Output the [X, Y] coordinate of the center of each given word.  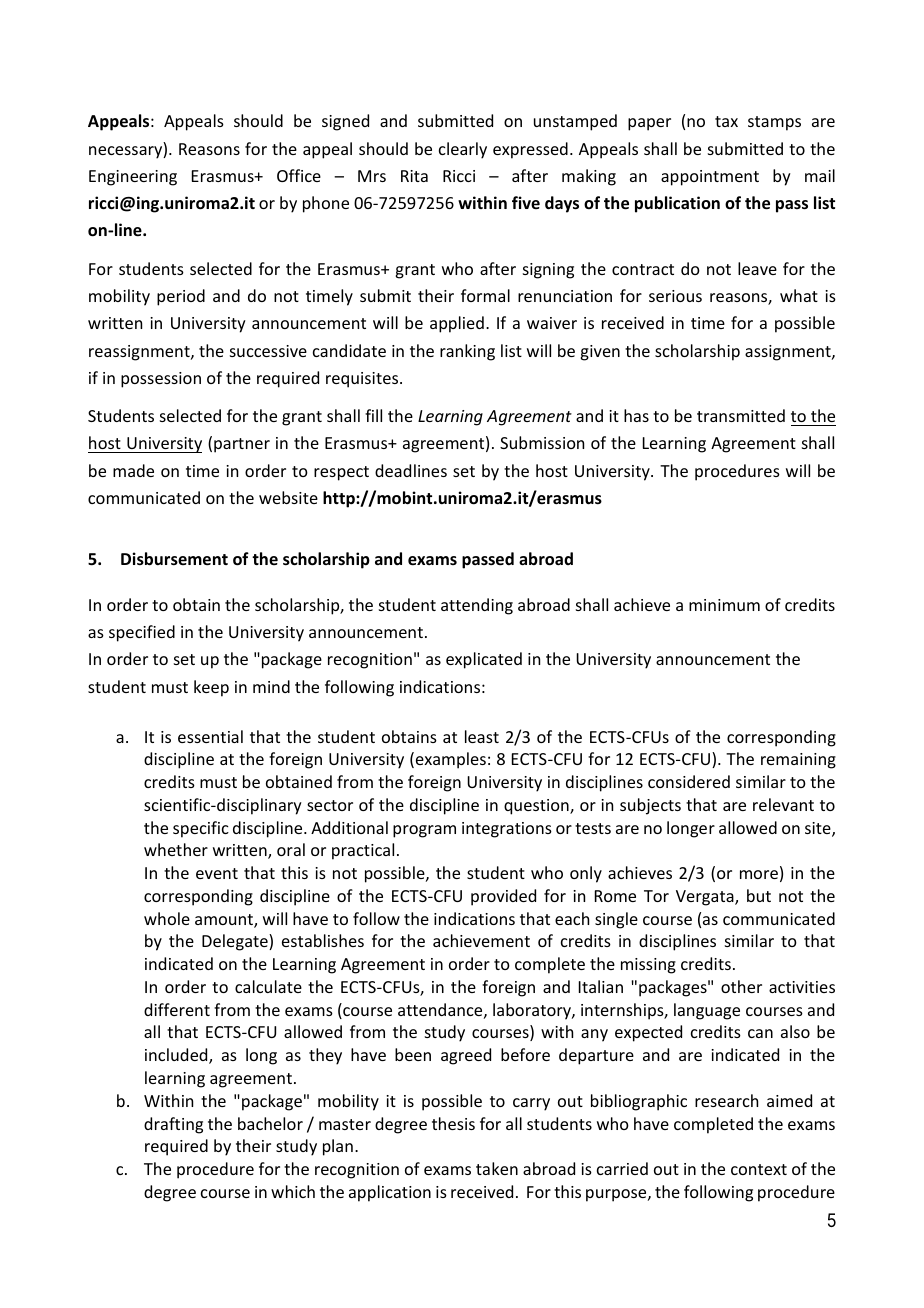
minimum [724, 605]
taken [497, 1168]
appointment [710, 178]
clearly [463, 150]
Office [299, 175]
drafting [173, 1125]
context [759, 1169]
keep [211, 688]
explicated [484, 660]
